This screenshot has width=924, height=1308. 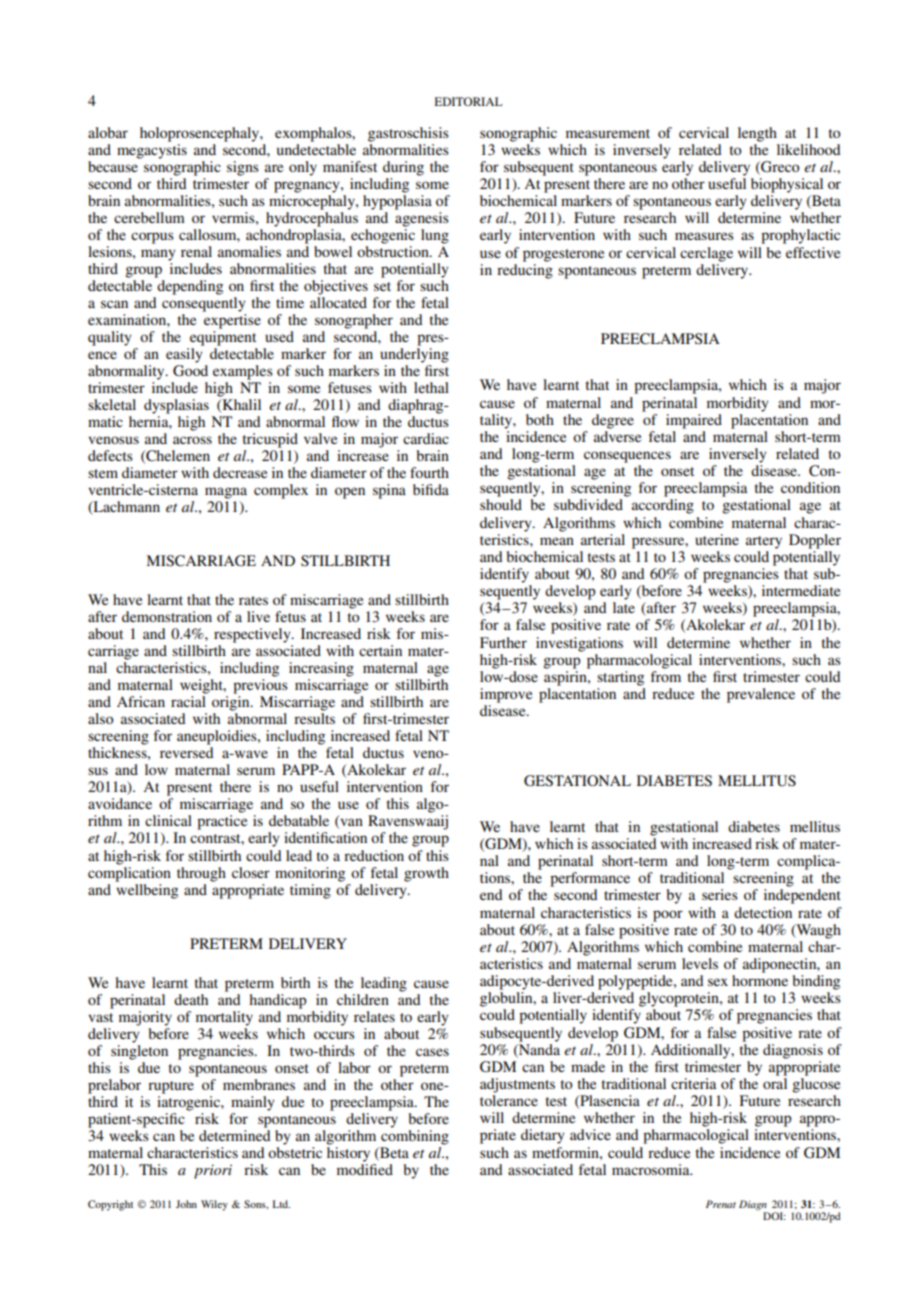 I want to click on death, so click(x=191, y=999).
